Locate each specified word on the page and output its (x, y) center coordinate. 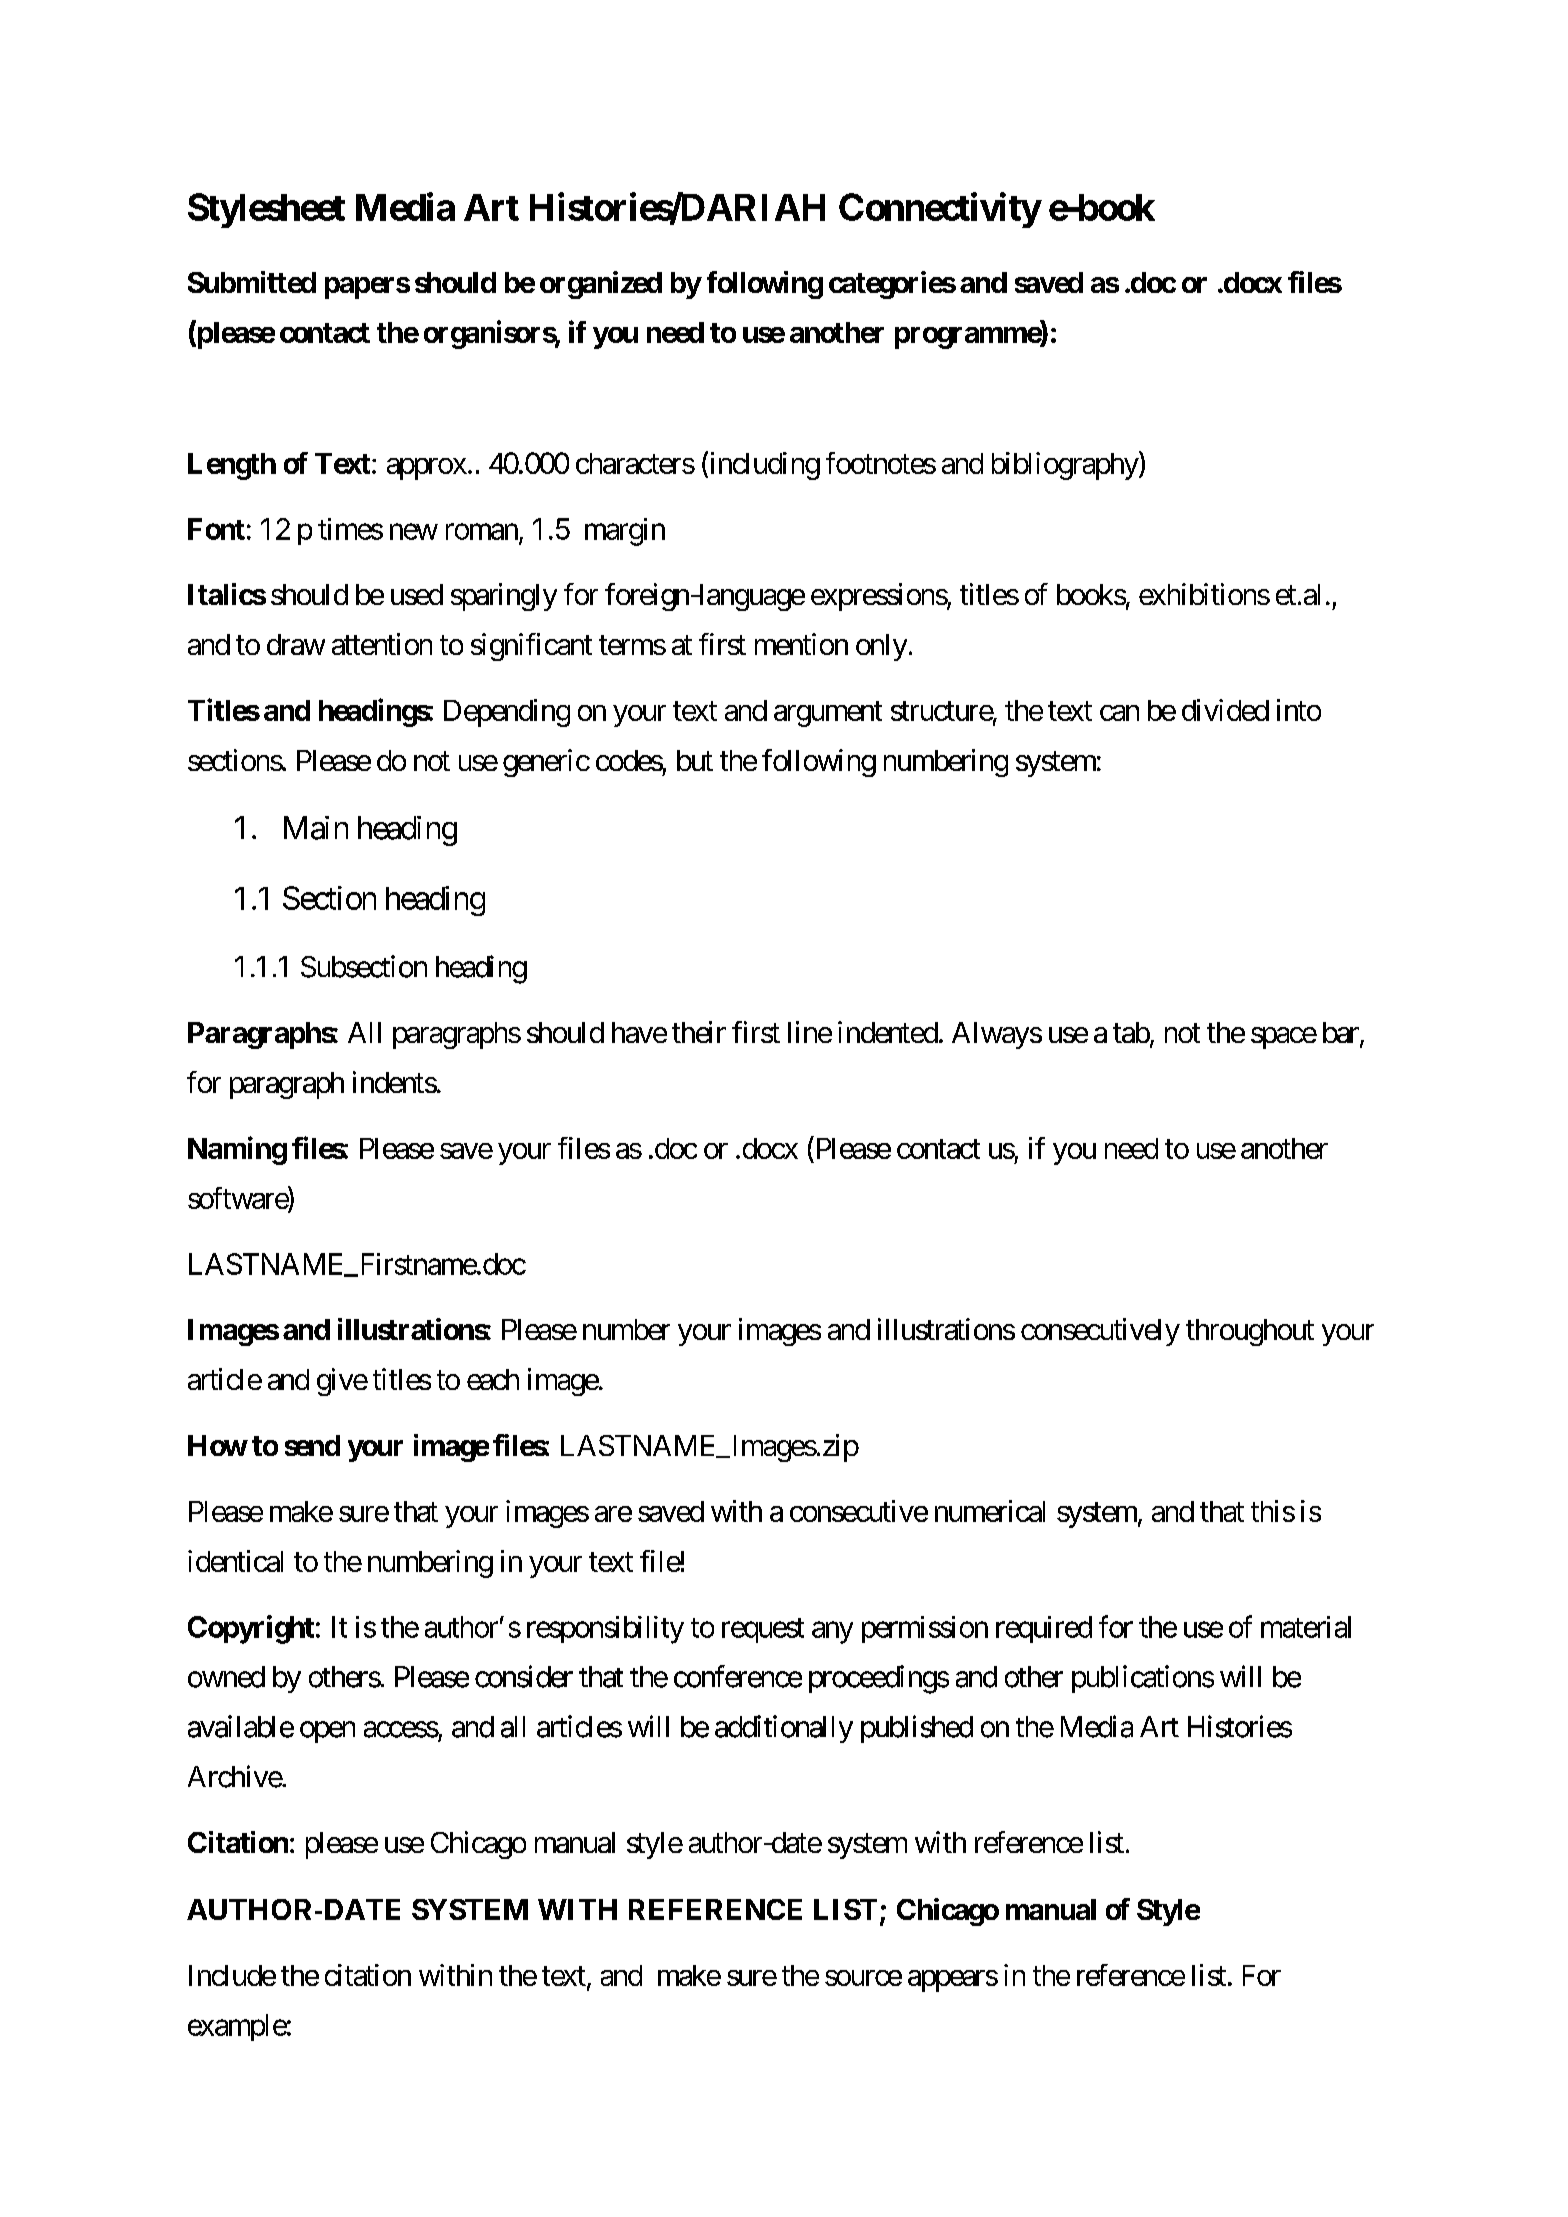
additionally (784, 1729)
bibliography (1066, 465)
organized (601, 285)
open (327, 1732)
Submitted (252, 282)
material (1306, 1627)
